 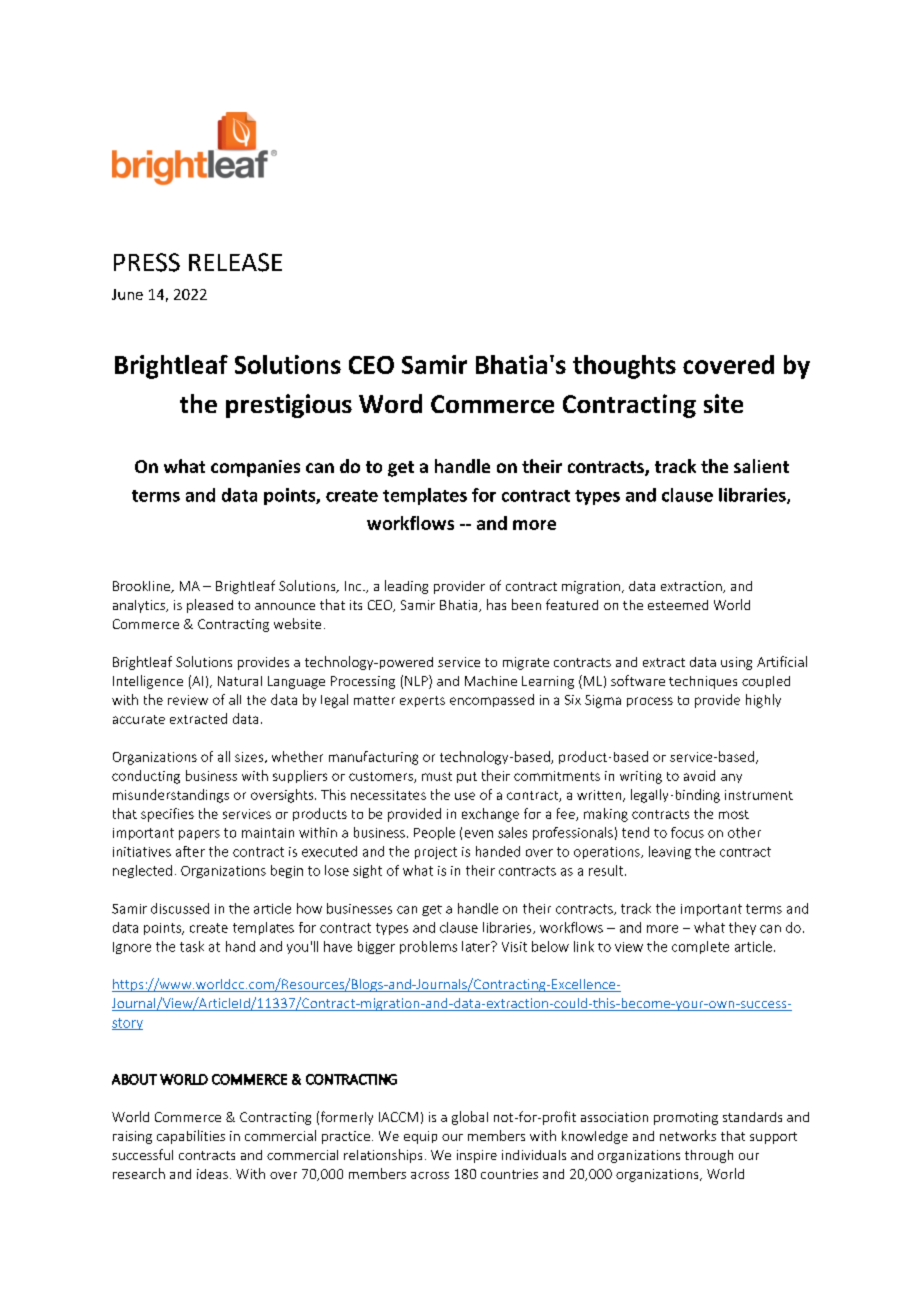 I want to click on techniques, so click(x=703, y=682).
